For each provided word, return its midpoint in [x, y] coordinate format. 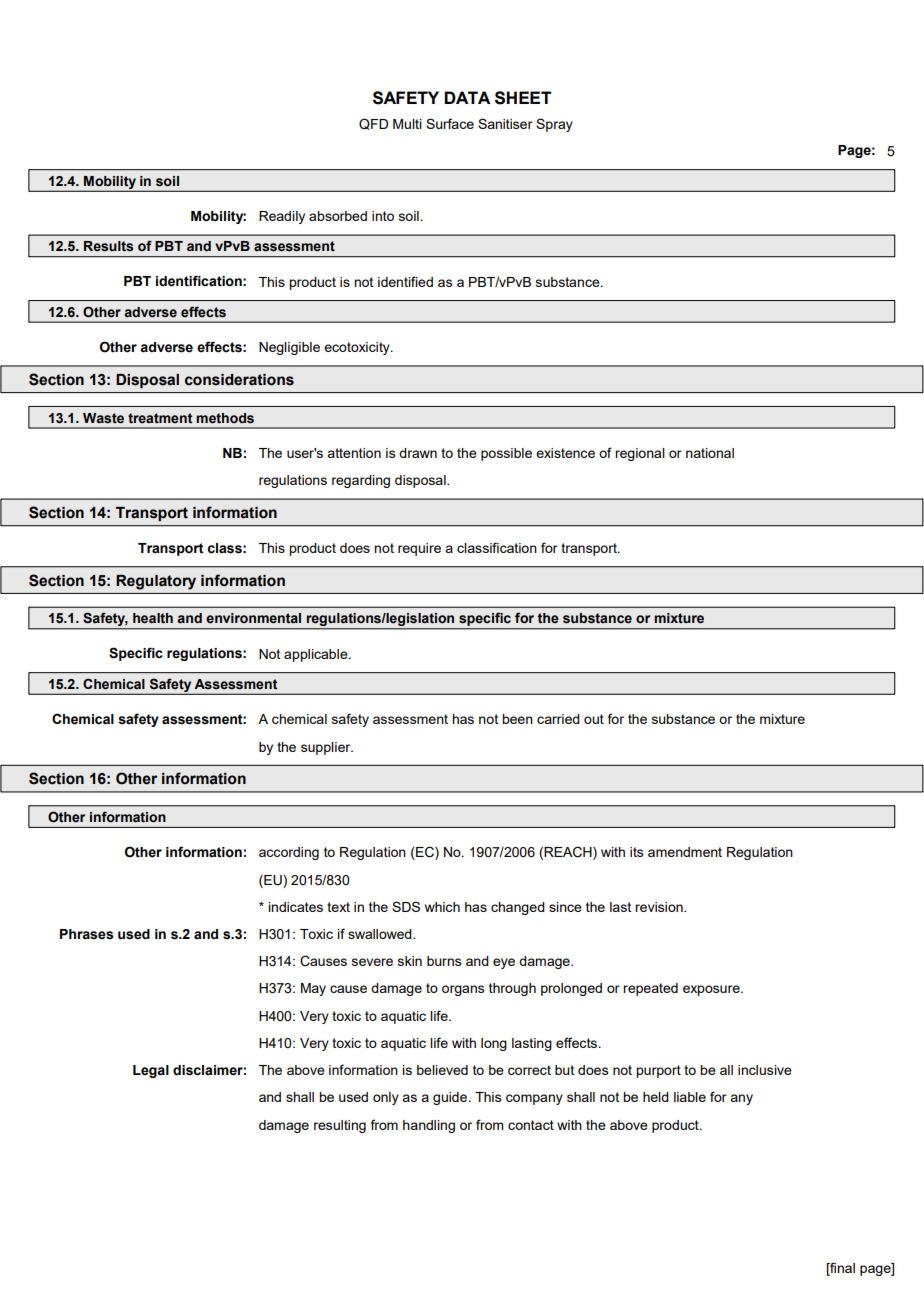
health [153, 618]
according [289, 853]
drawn [418, 453]
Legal [151, 1071]
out [594, 719]
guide [450, 1098]
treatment [160, 418]
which [442, 907]
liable [690, 1097]
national [710, 453]
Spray [554, 125]
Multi [407, 124]
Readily [282, 217]
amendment [685, 852]
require [419, 549]
